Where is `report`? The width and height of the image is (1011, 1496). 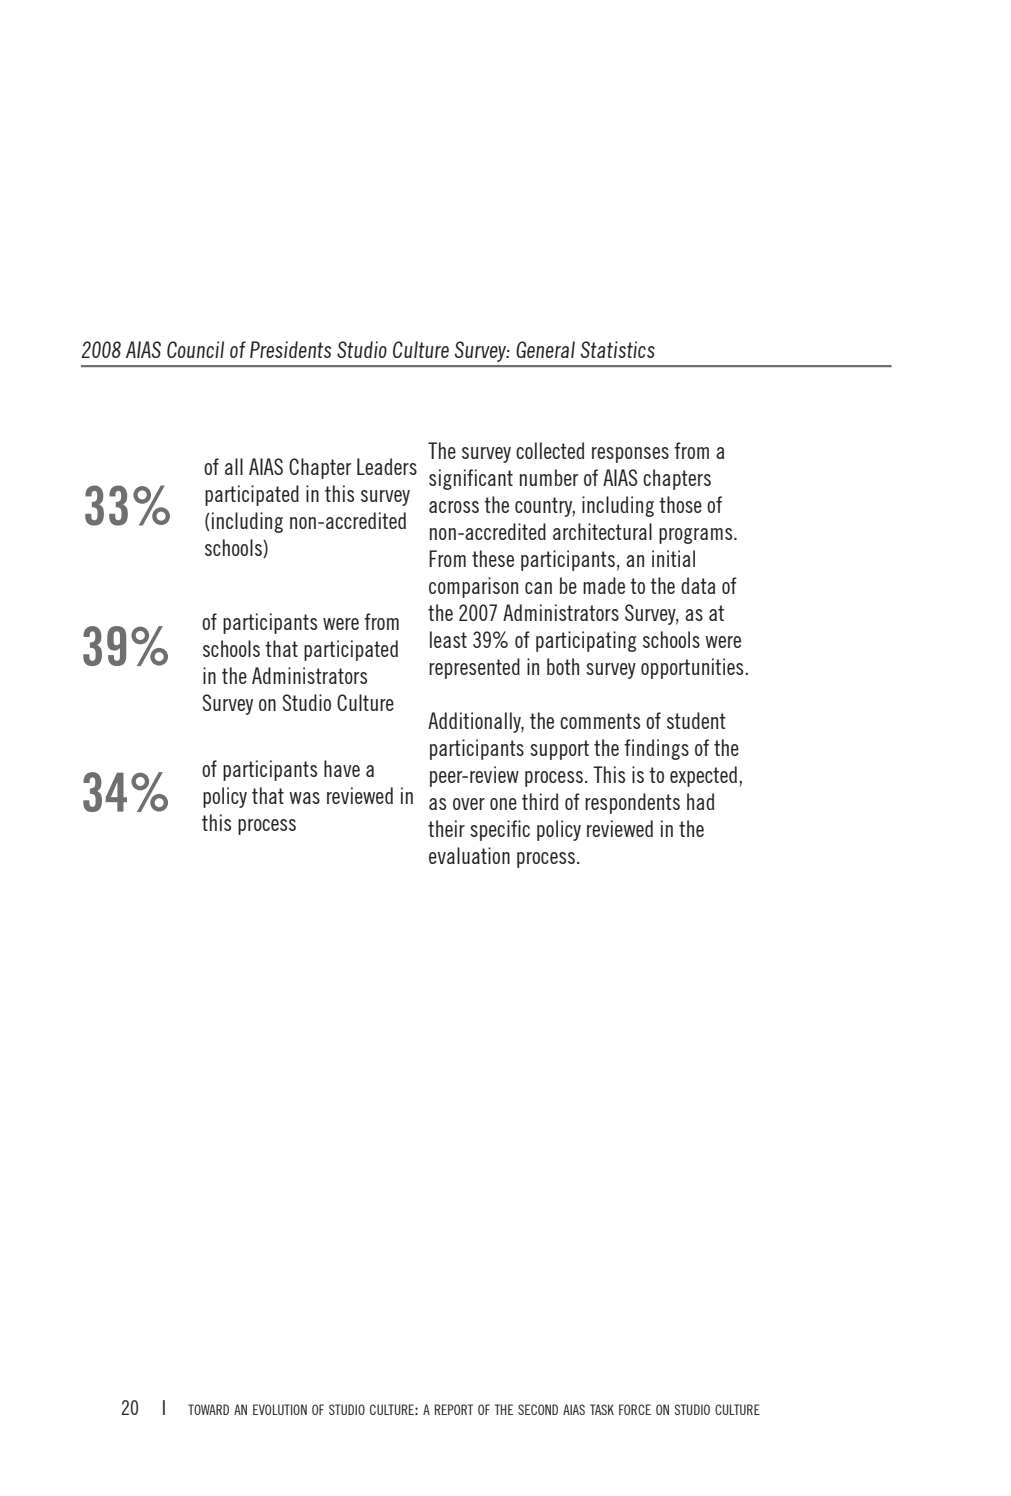
report is located at coordinates (454, 1409).
